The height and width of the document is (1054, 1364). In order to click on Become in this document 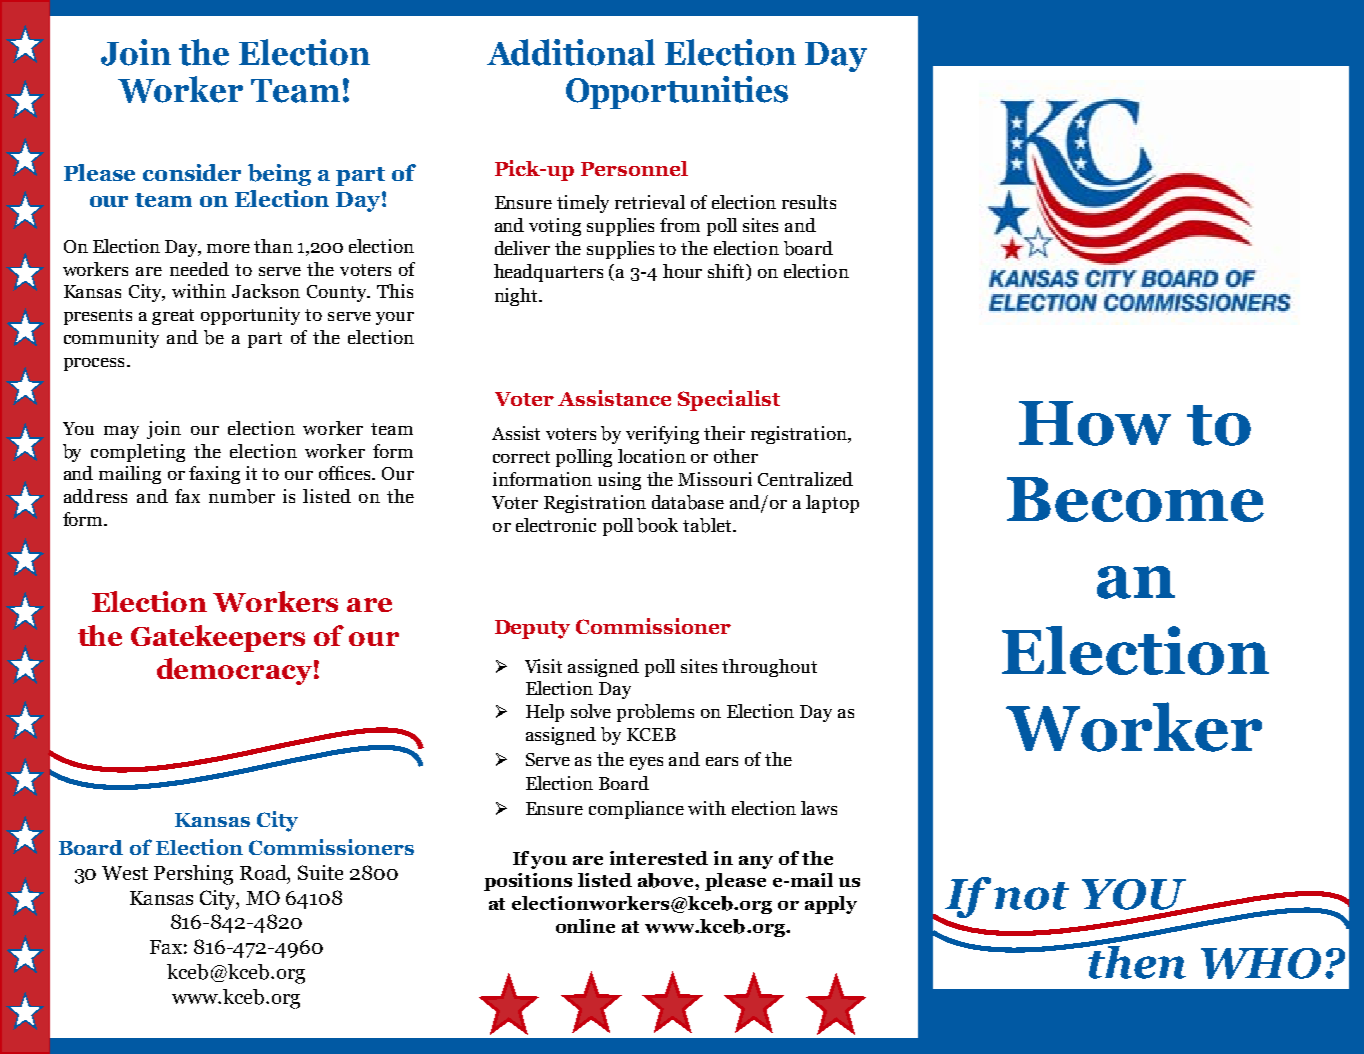, I will do `click(1135, 499)`.
